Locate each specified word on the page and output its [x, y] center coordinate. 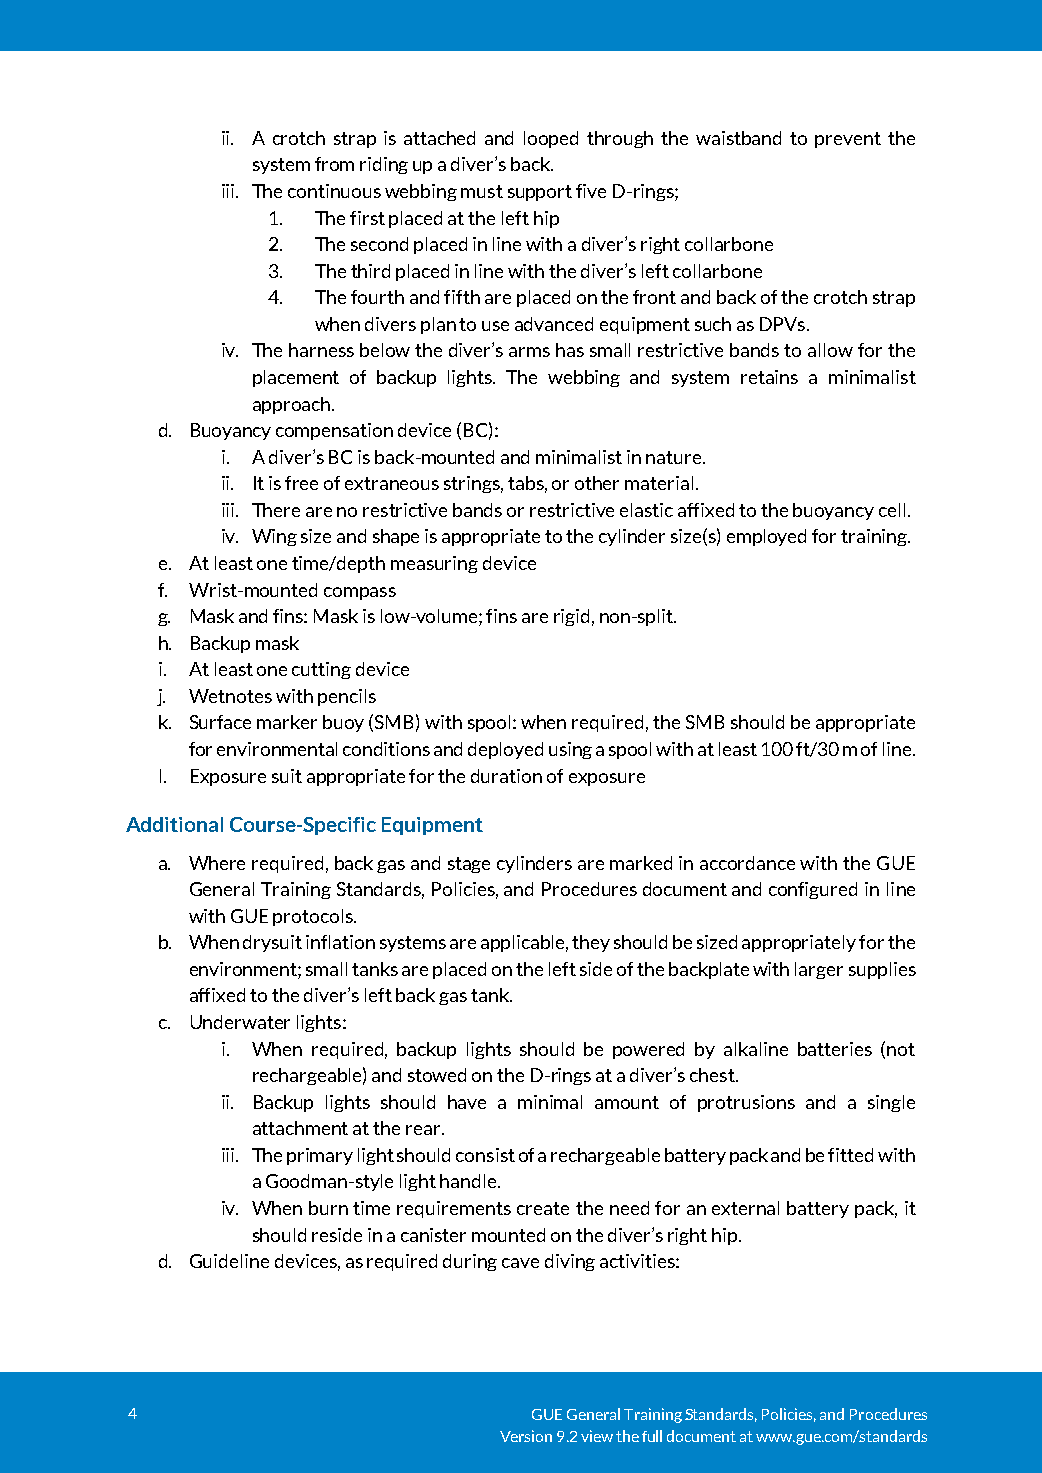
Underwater [240, 1022]
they [591, 943]
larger [819, 970]
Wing [274, 537]
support [540, 193]
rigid [571, 617]
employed [766, 537]
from [334, 164]
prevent [848, 140]
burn [328, 1208]
